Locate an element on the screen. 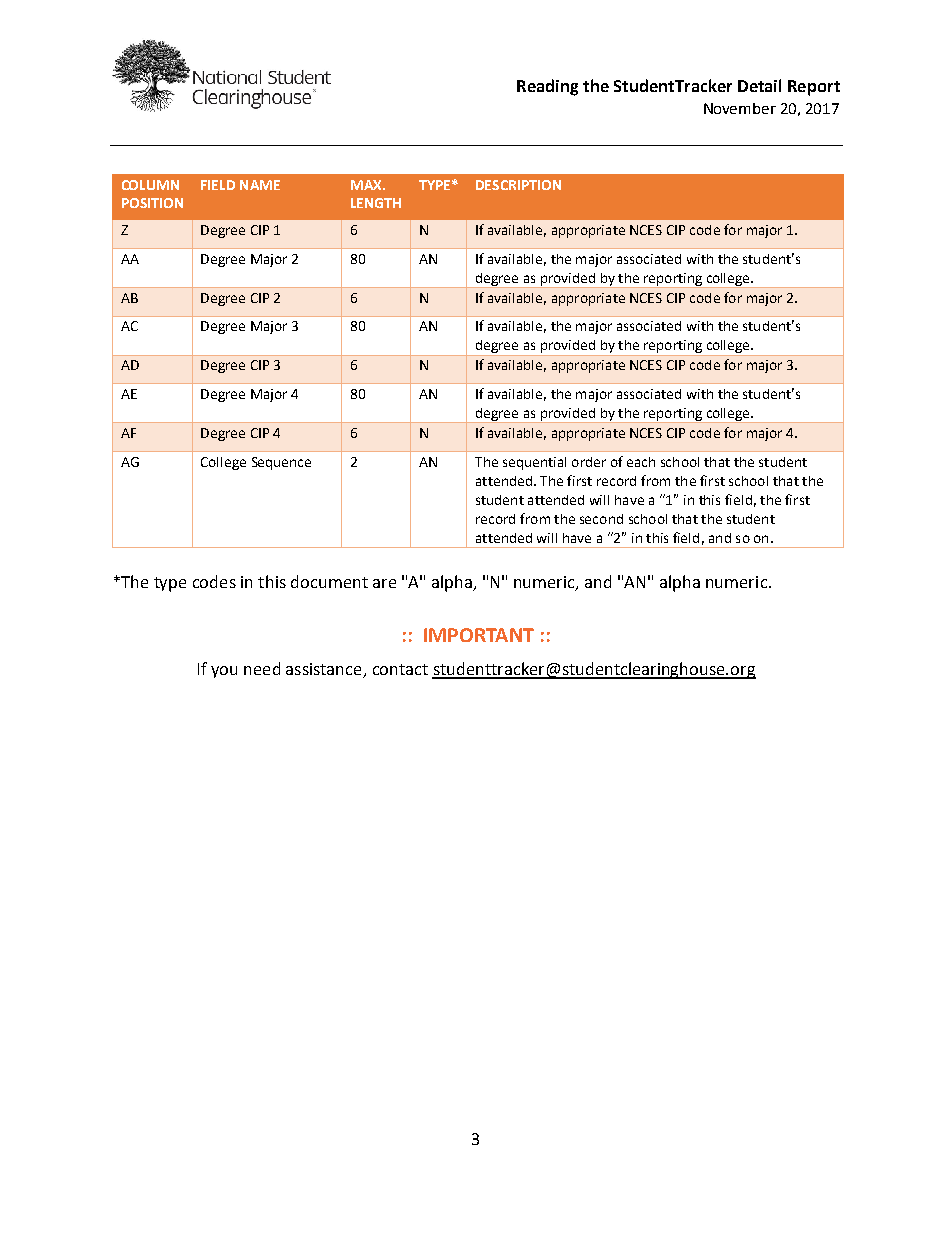 The height and width of the screenshot is (1233, 952). November is located at coordinates (740, 108).
